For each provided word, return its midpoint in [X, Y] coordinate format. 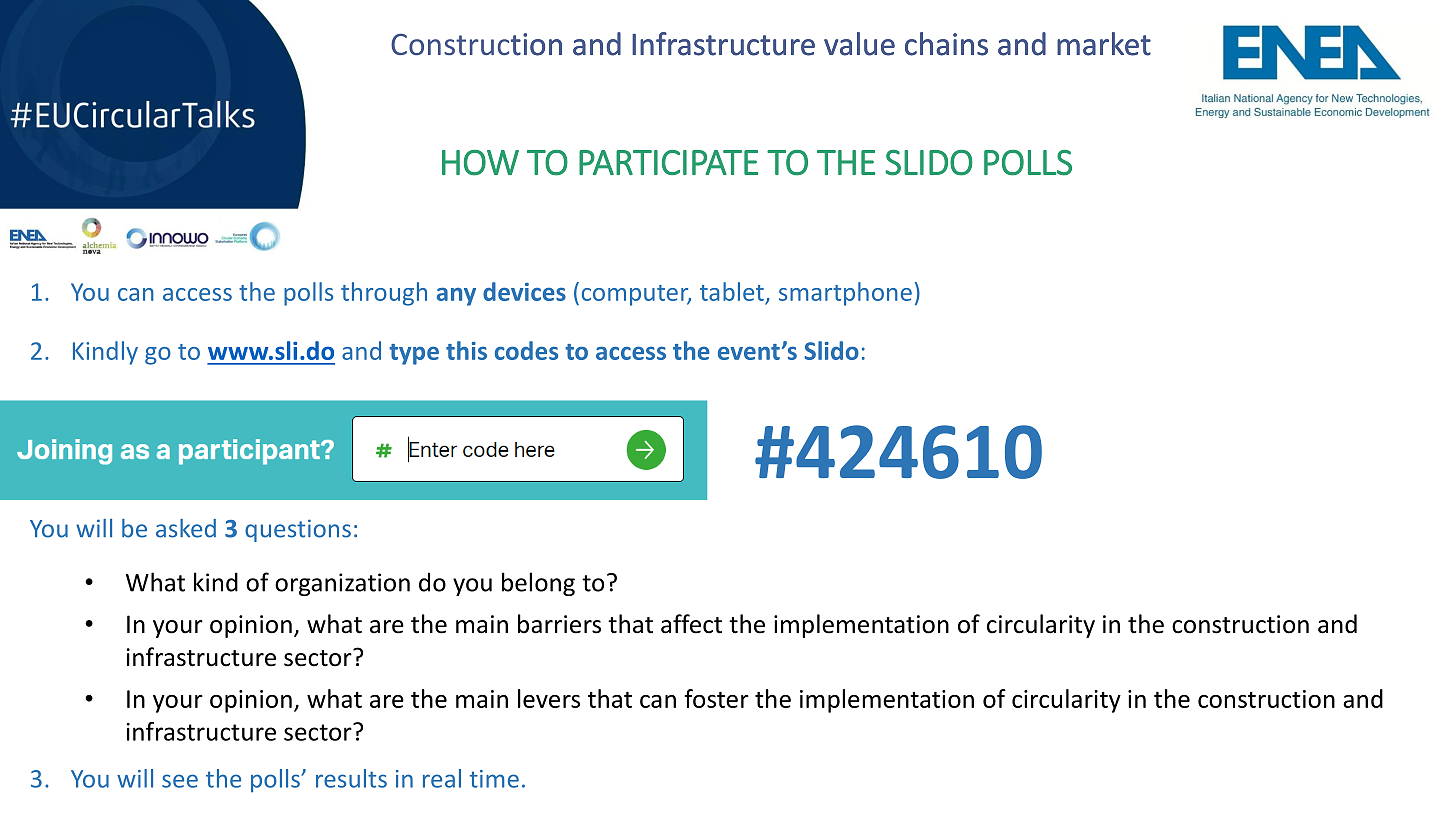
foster [717, 698]
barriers [559, 624]
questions [298, 530]
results [351, 778]
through [384, 294]
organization [342, 584]
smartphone [845, 294]
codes [526, 350]
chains [946, 44]
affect [691, 624]
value [859, 44]
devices [524, 291]
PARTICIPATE [668, 162]
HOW [480, 163]
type [414, 354]
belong [538, 584]
